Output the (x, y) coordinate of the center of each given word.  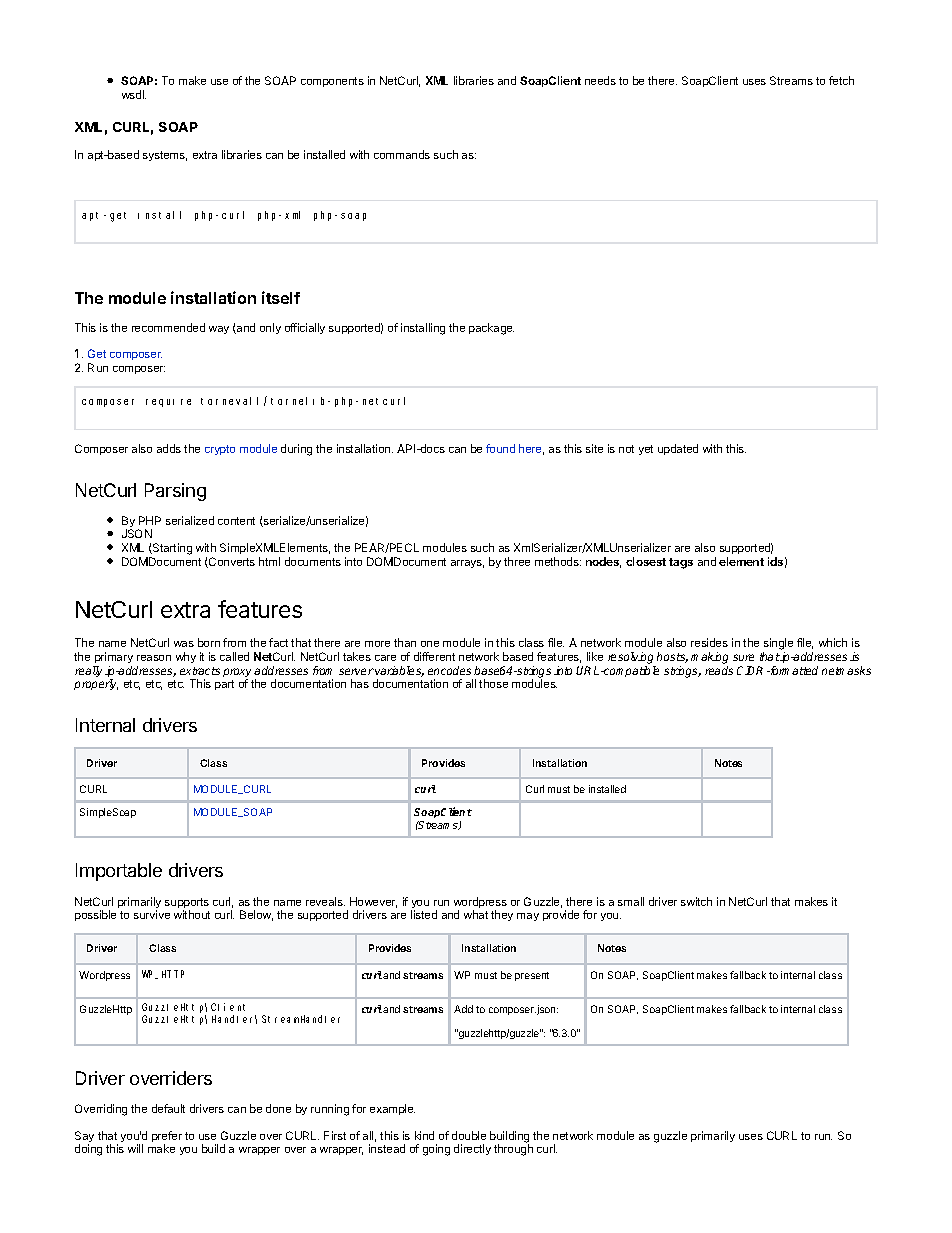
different (434, 656)
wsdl (134, 94)
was (184, 644)
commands (402, 154)
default (168, 1108)
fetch (841, 80)
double (469, 1135)
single (778, 645)
